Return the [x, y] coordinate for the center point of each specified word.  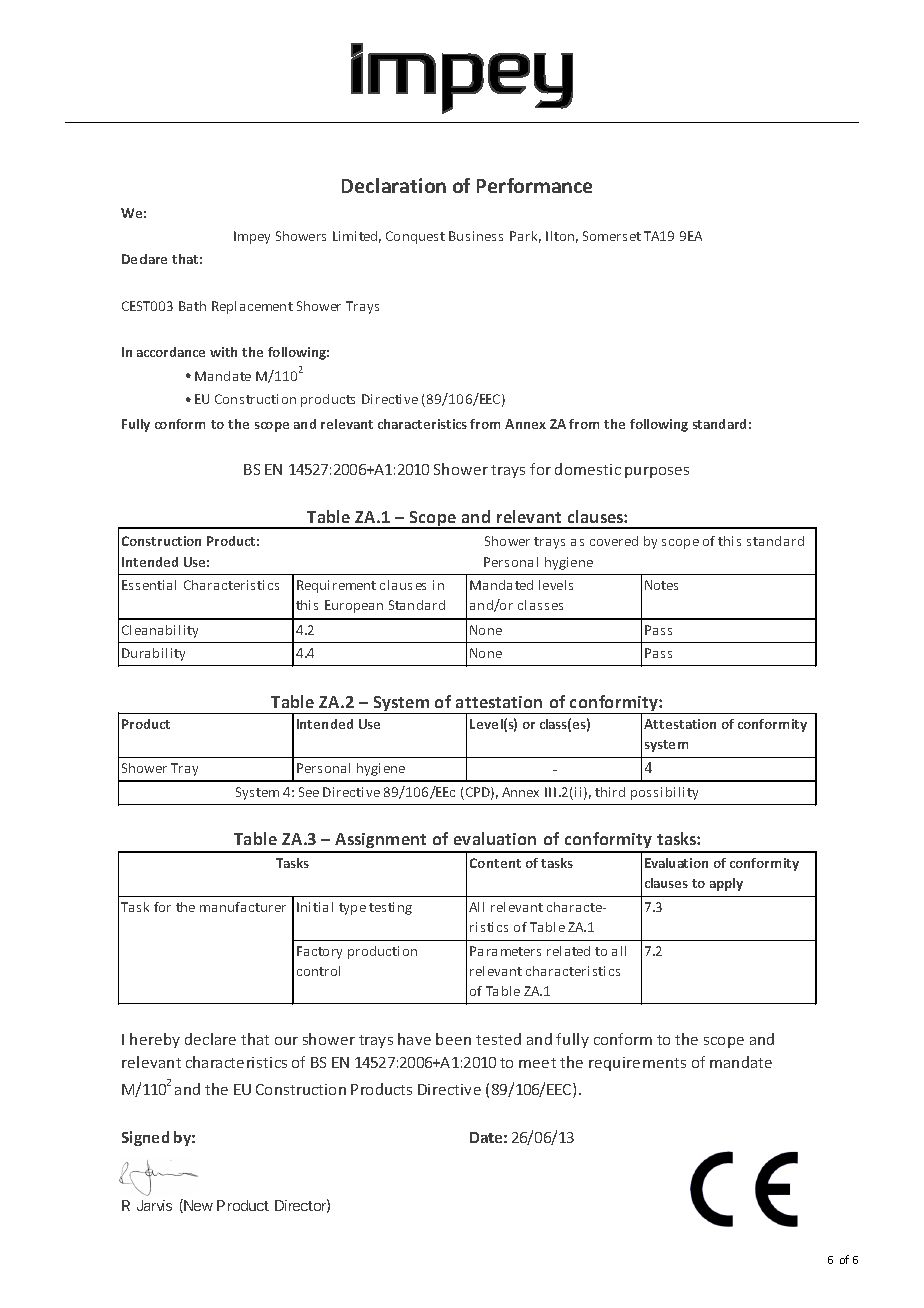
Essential [149, 585]
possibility [664, 793]
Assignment [381, 842]
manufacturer [243, 907]
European [354, 606]
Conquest [415, 237]
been [453, 1039]
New [197, 1206]
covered [614, 541]
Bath [192, 306]
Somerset [612, 236]
